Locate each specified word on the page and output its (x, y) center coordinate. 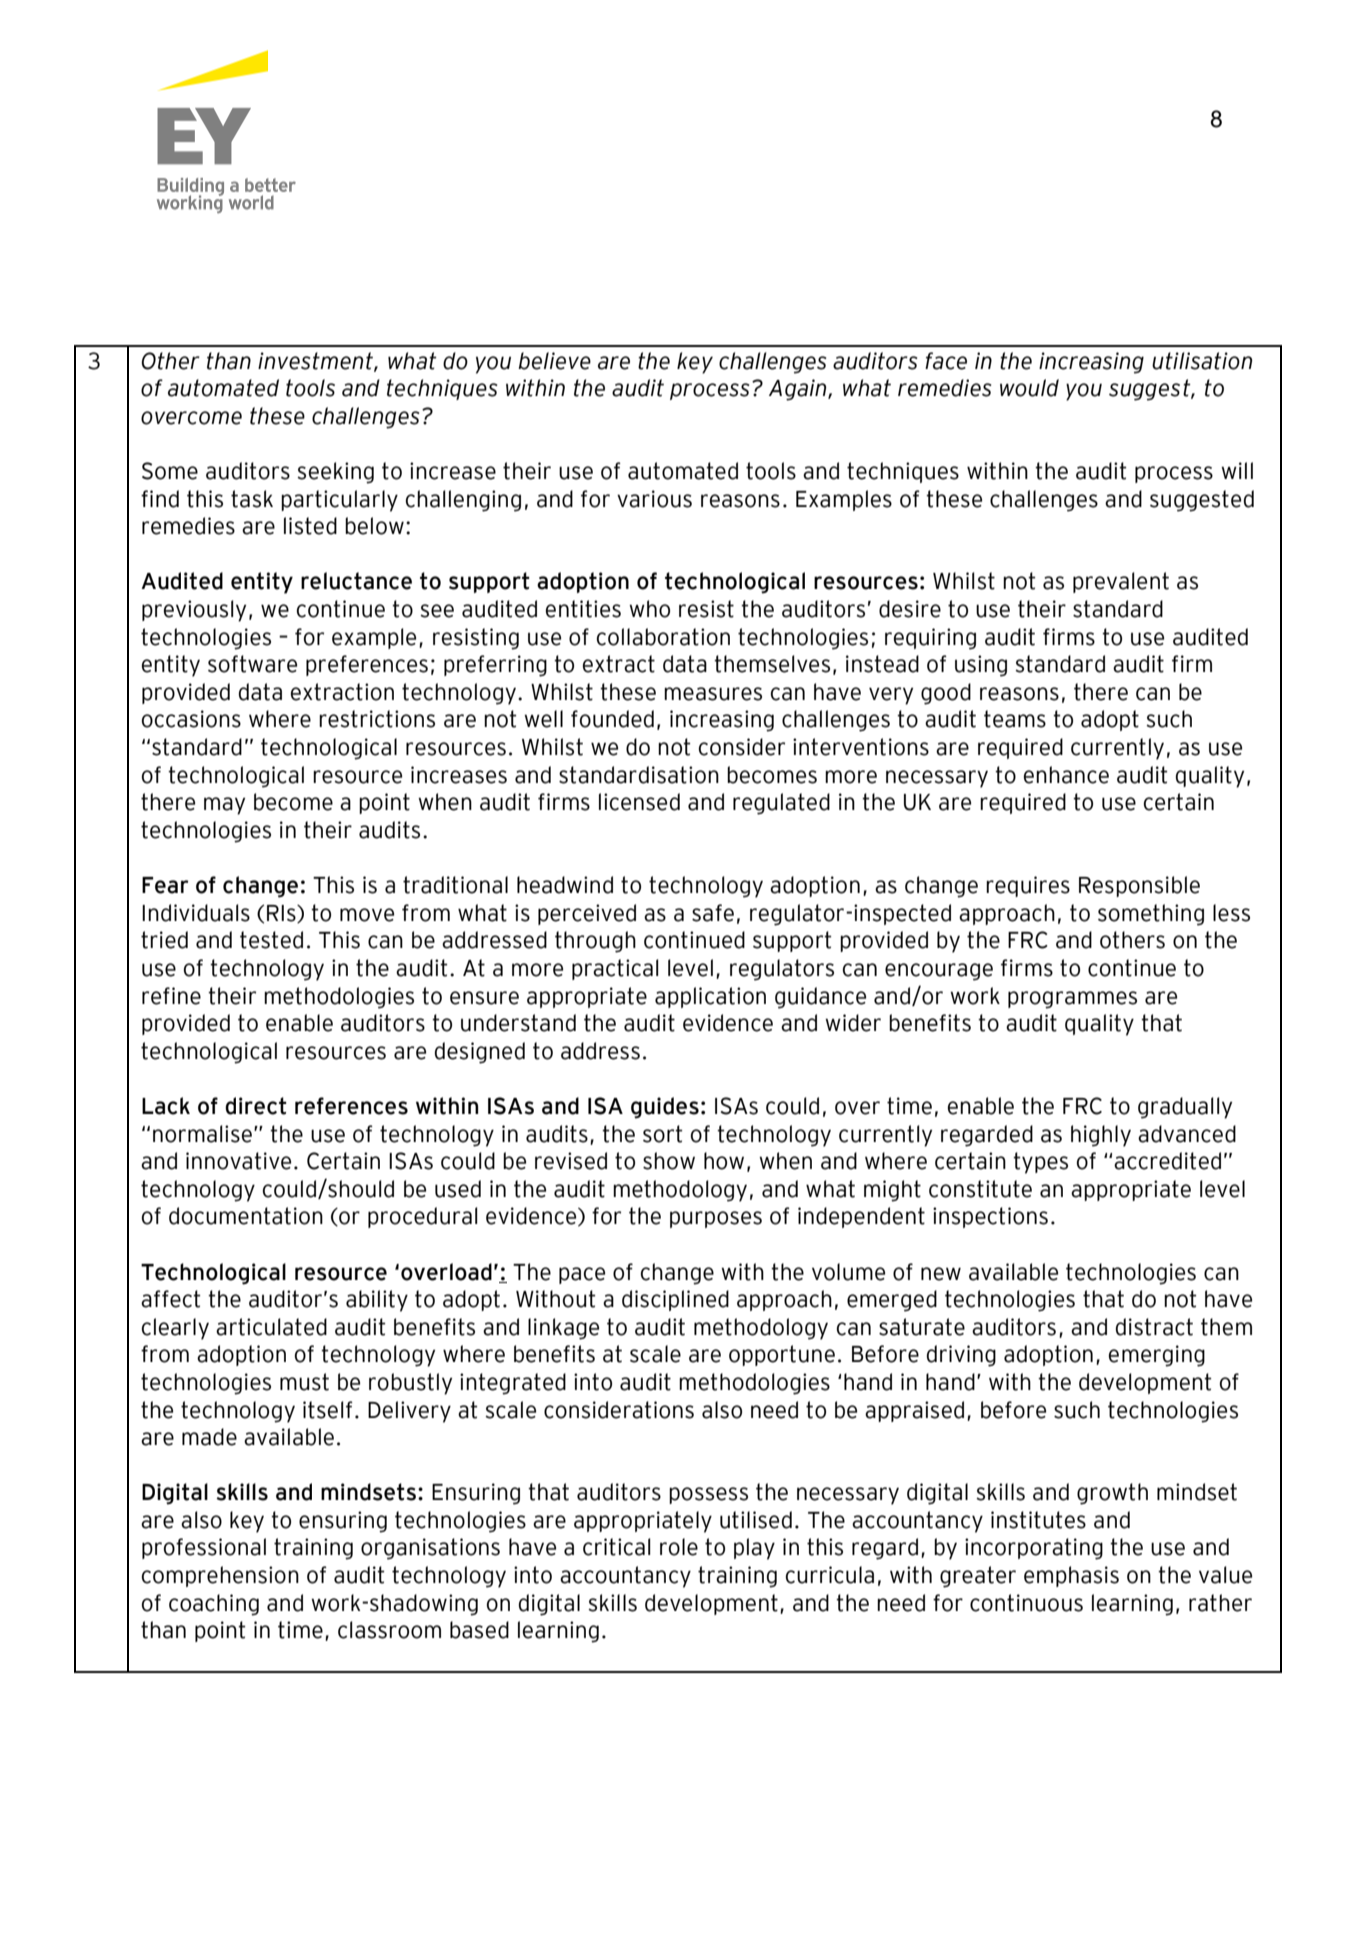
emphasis (1071, 1576)
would (1029, 388)
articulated (271, 1327)
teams (1015, 719)
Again (799, 390)
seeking (335, 473)
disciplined (675, 1300)
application (710, 997)
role (679, 1547)
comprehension (220, 1576)
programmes (1072, 1000)
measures (713, 694)
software (252, 664)
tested (271, 940)
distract (1154, 1327)
